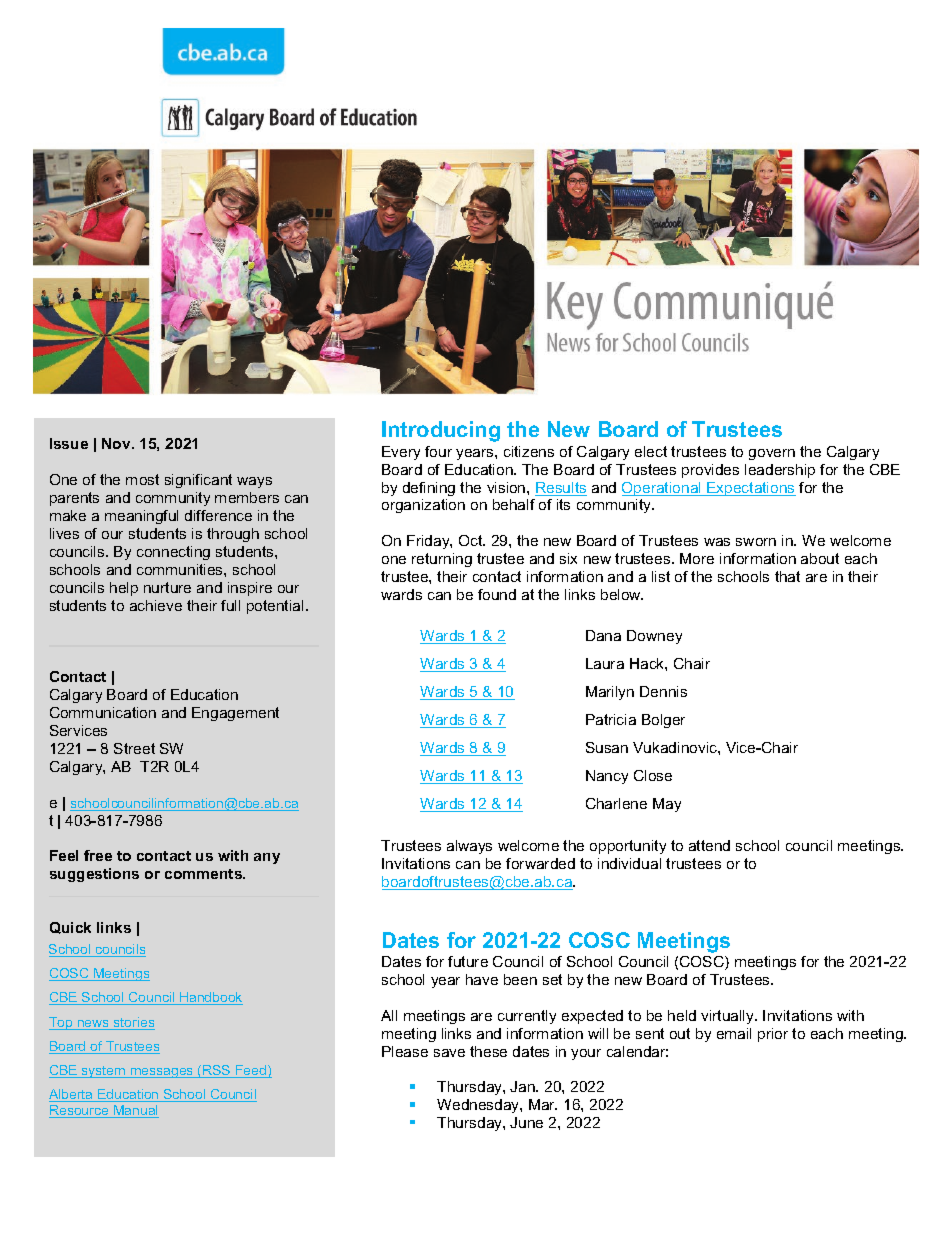  I want to click on Manual, so click(135, 1111).
